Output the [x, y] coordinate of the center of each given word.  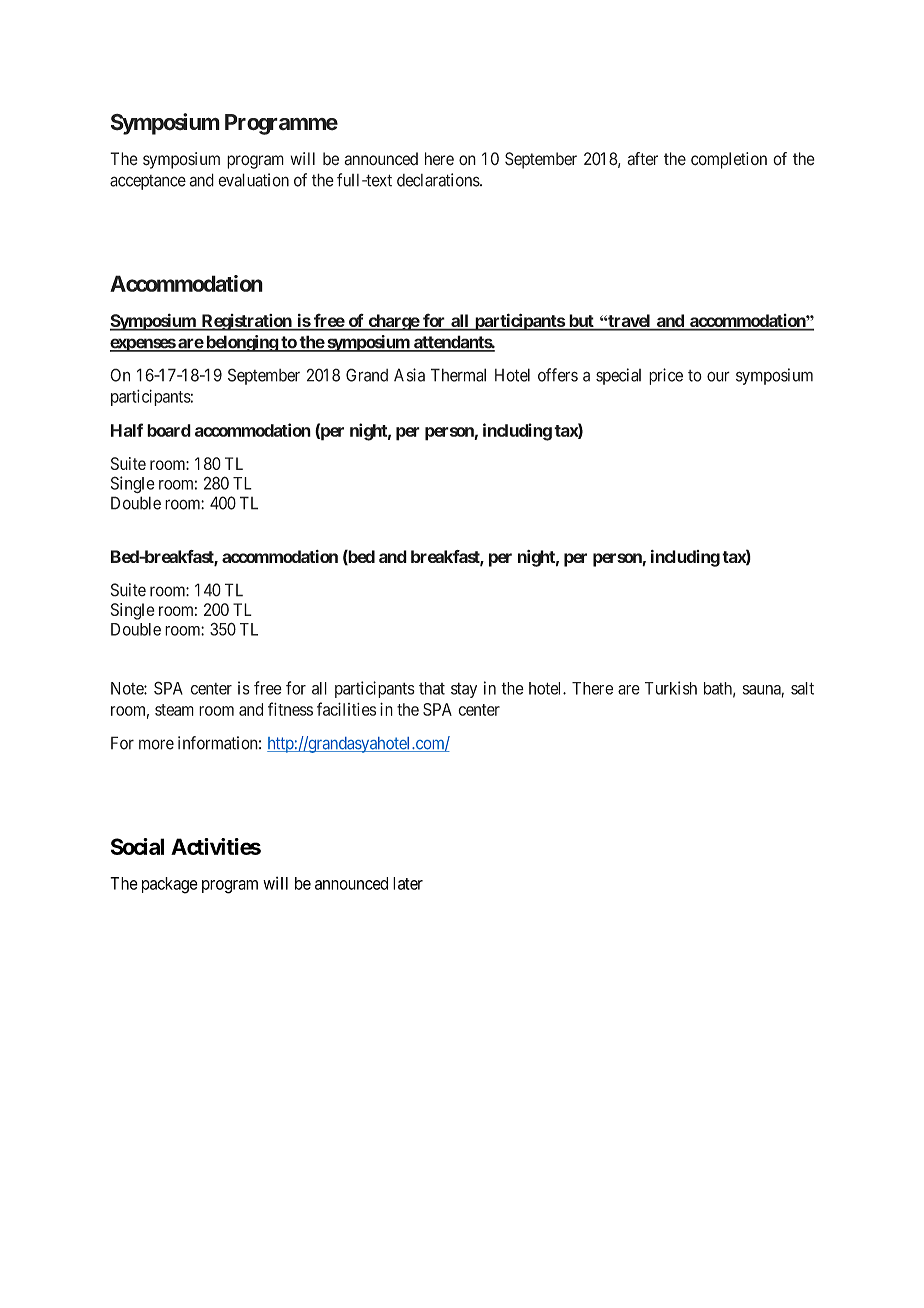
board [169, 430]
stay [464, 690]
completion [729, 160]
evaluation [253, 180]
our [718, 376]
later [408, 883]
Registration [246, 322]
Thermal [458, 375]
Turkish [671, 688]
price [666, 376]
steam [174, 710]
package [170, 885]
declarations [439, 180]
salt [802, 688]
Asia [409, 375]
